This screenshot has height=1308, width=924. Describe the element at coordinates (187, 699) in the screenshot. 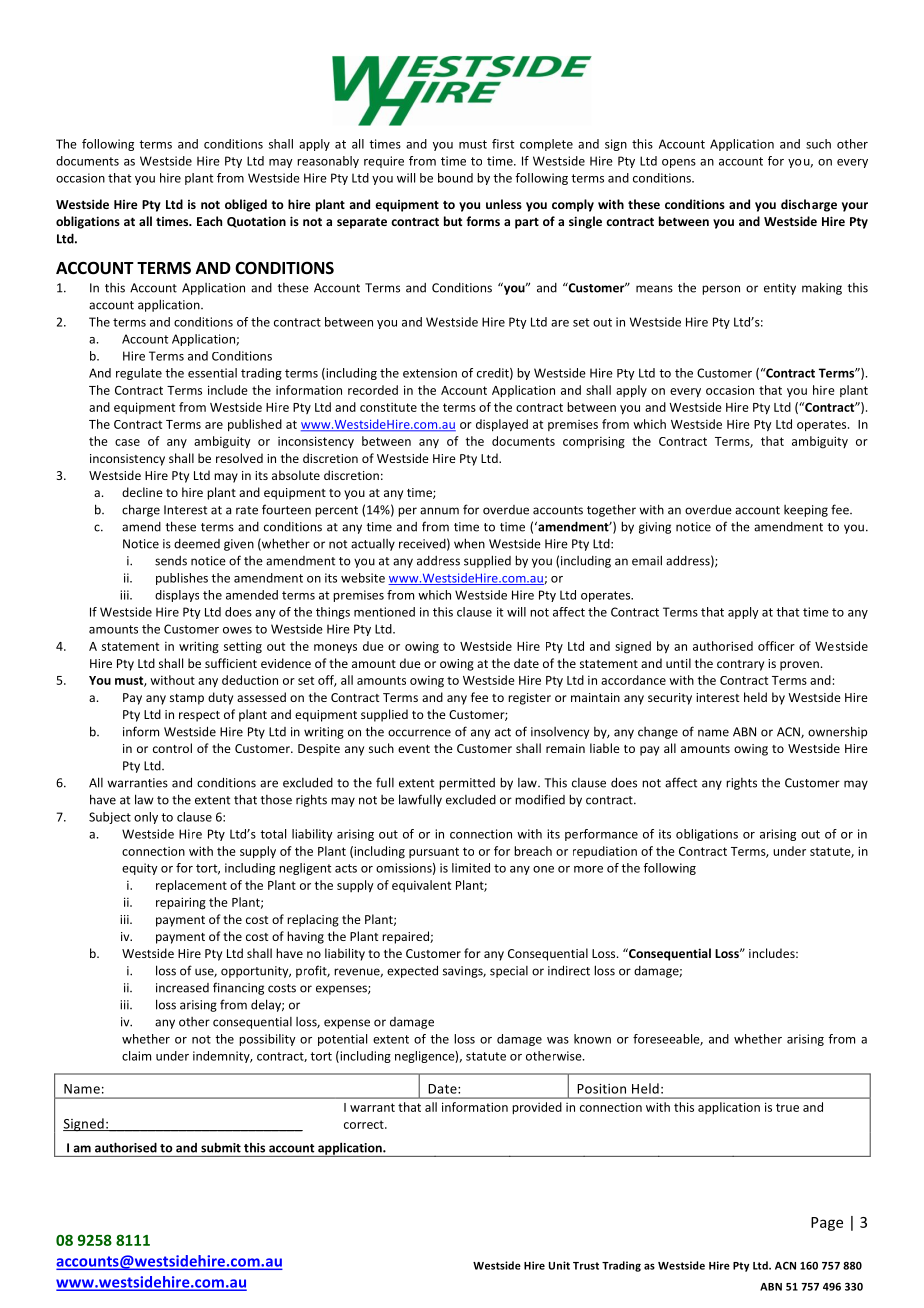

I see `stamp` at that location.
